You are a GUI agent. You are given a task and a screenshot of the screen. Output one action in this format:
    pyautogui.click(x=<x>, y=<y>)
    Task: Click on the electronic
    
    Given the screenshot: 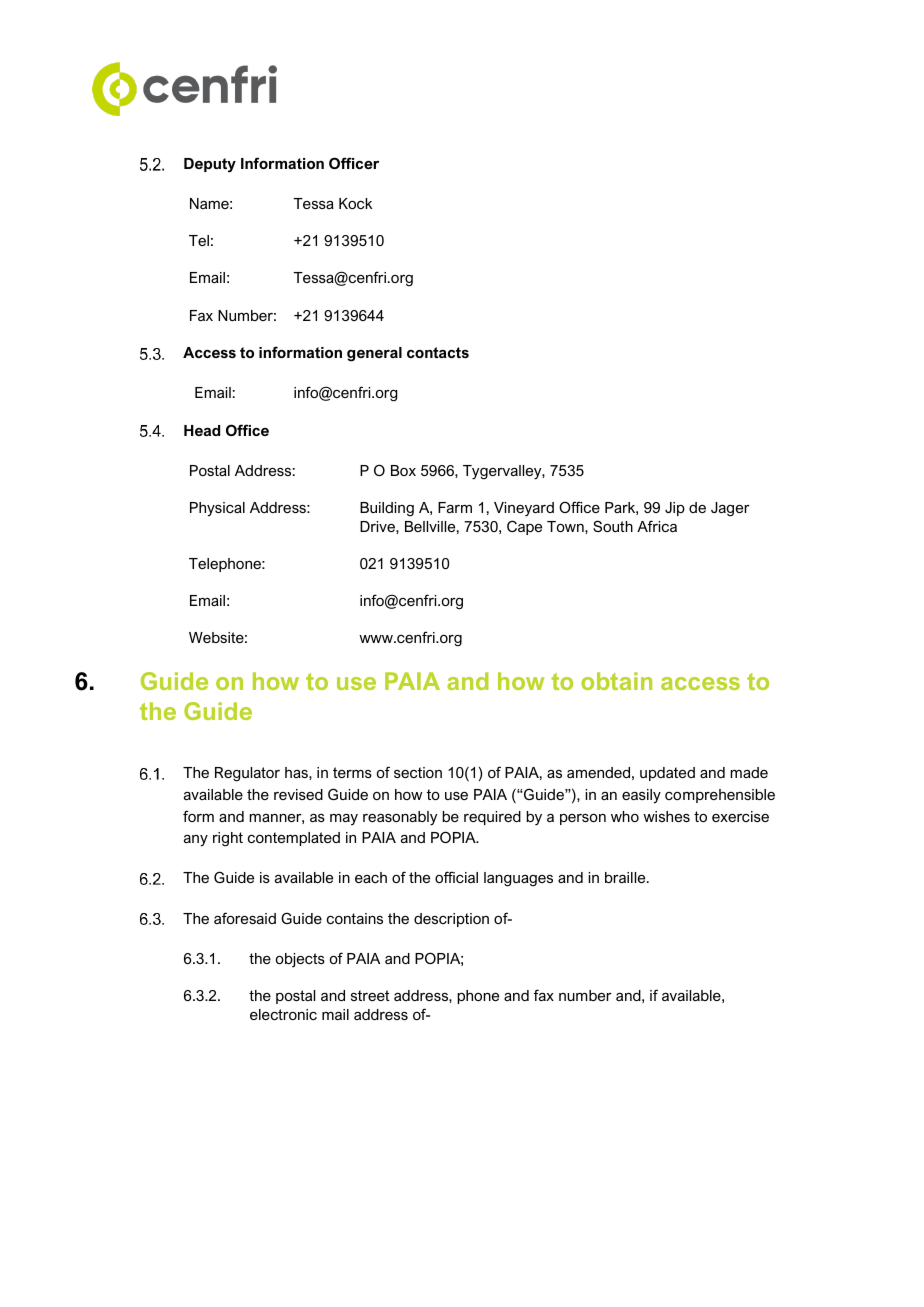 What is the action you would take?
    pyautogui.click(x=283, y=1014)
